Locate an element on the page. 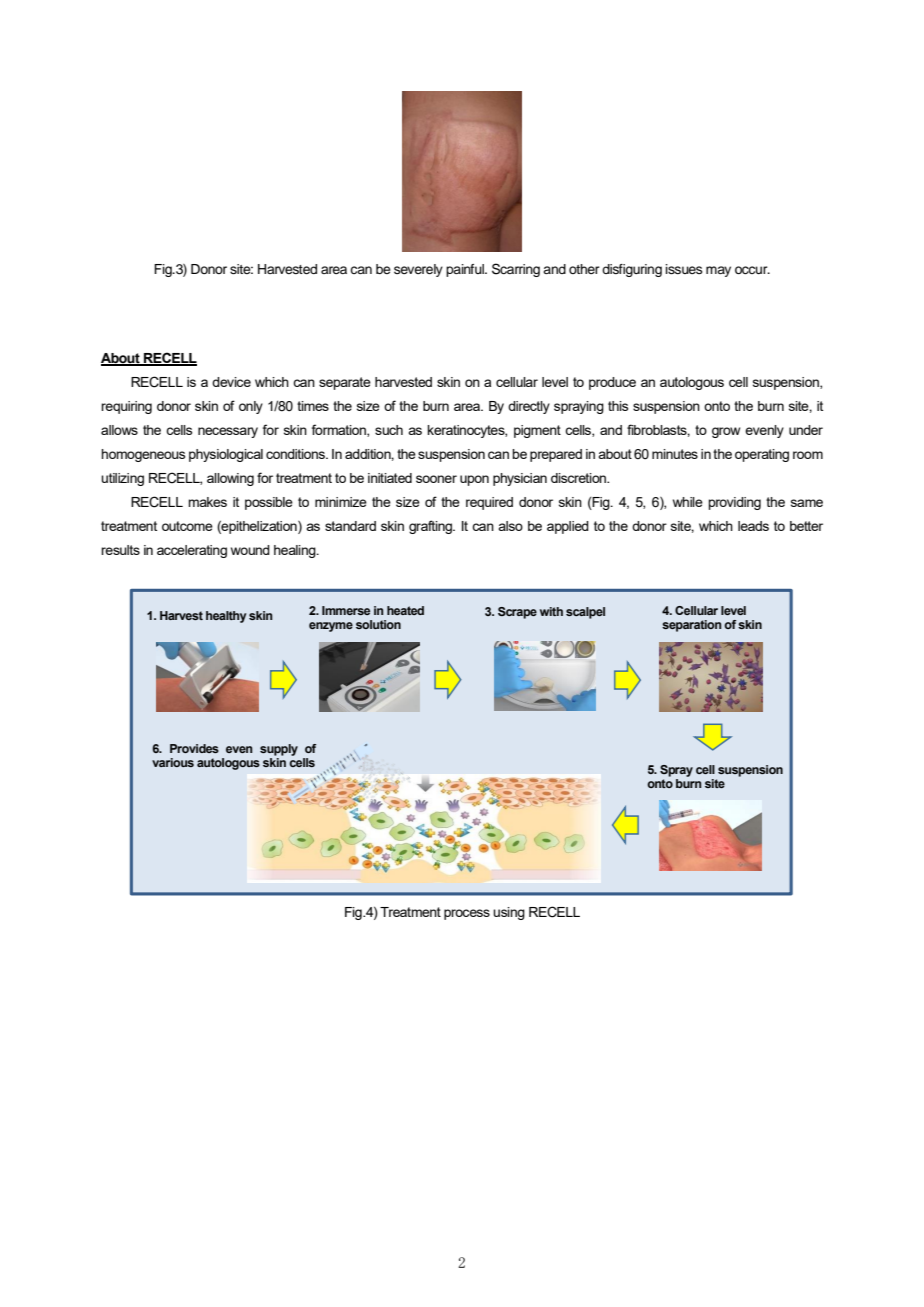 The width and height of the document is (924, 1307). device is located at coordinates (231, 382).
